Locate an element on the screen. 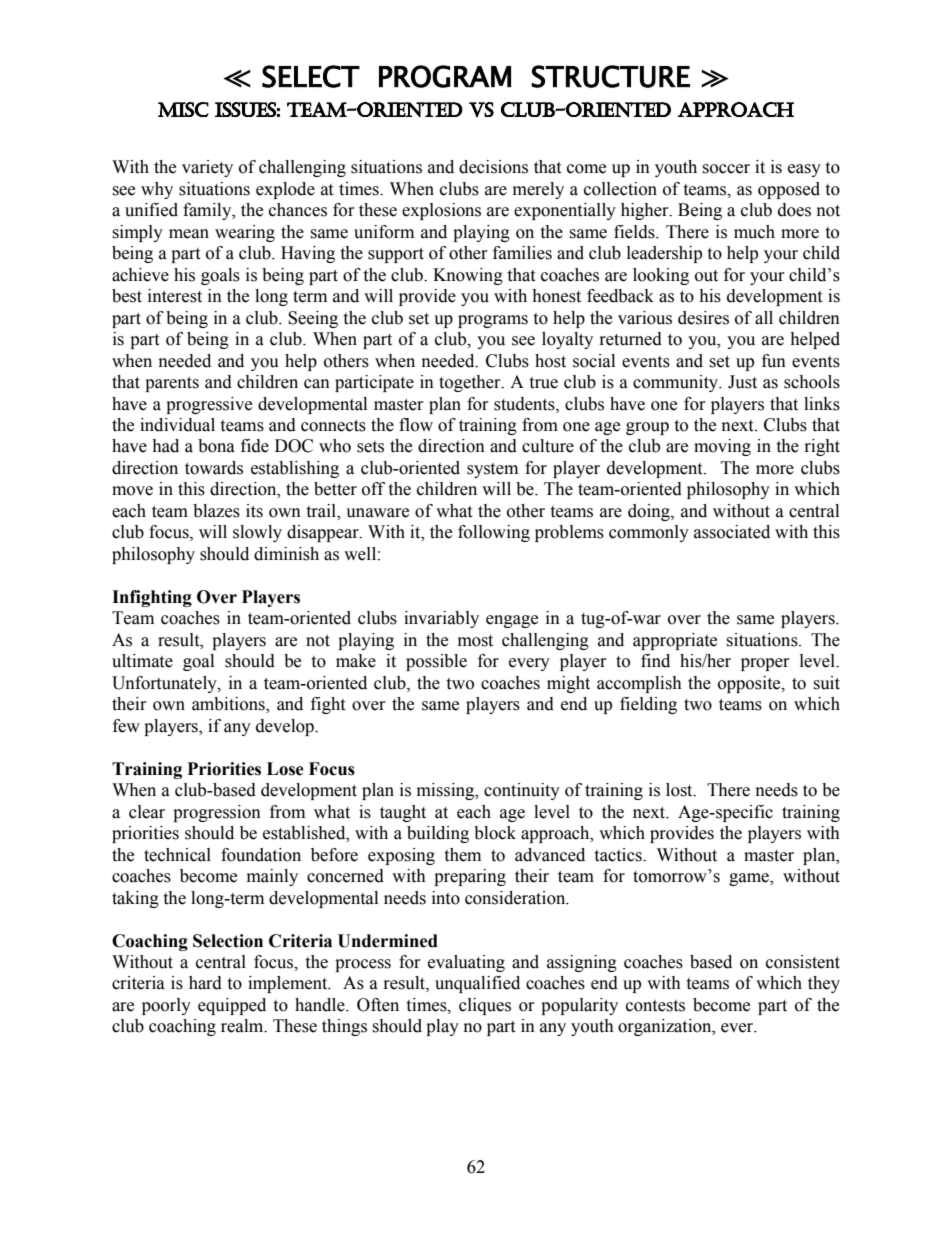  block is located at coordinates (495, 833).
